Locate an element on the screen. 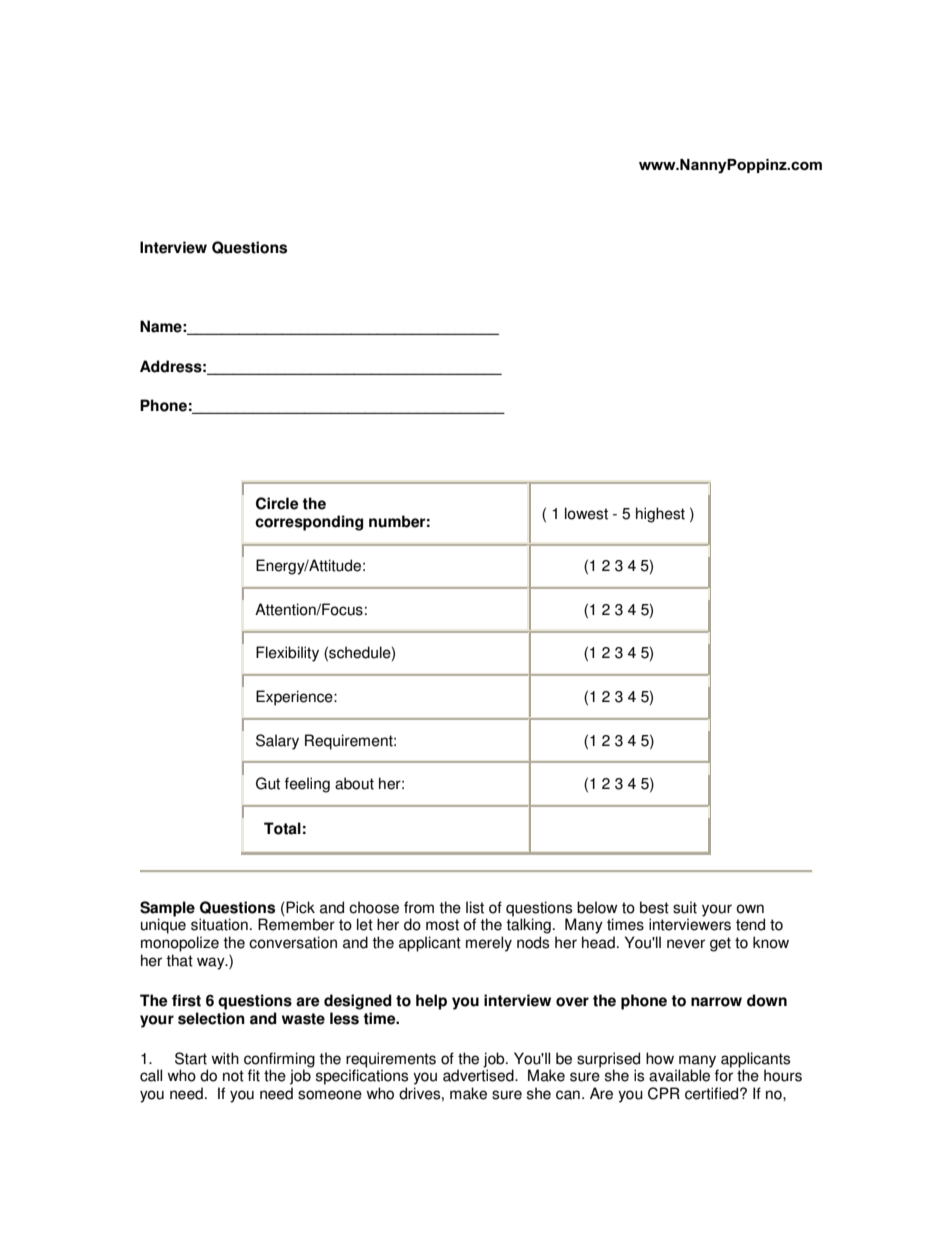  suit is located at coordinates (685, 907).
